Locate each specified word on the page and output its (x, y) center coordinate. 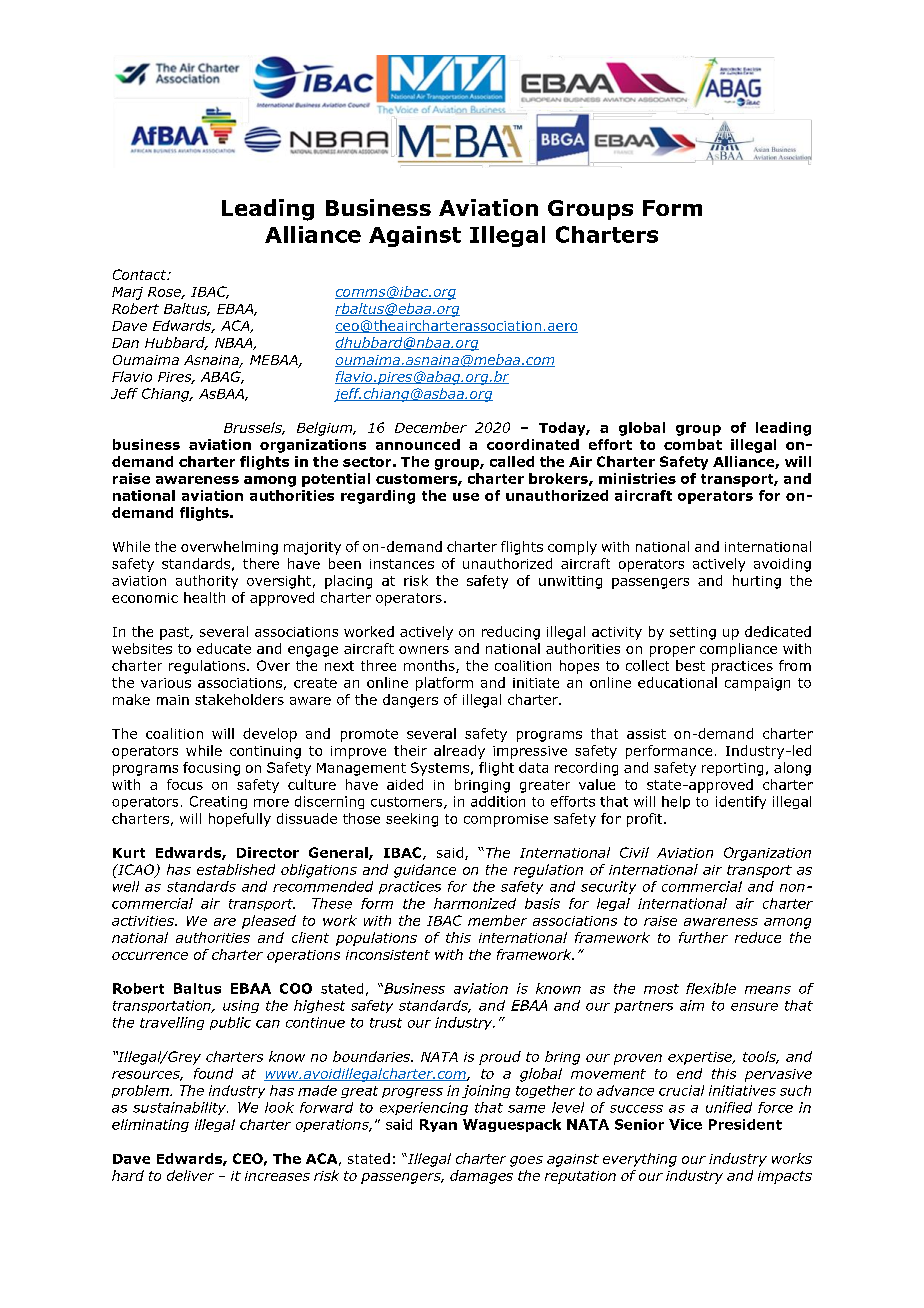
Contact (141, 274)
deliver (190, 1175)
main (173, 700)
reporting (732, 769)
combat (693, 444)
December (431, 427)
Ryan (438, 1125)
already (459, 752)
